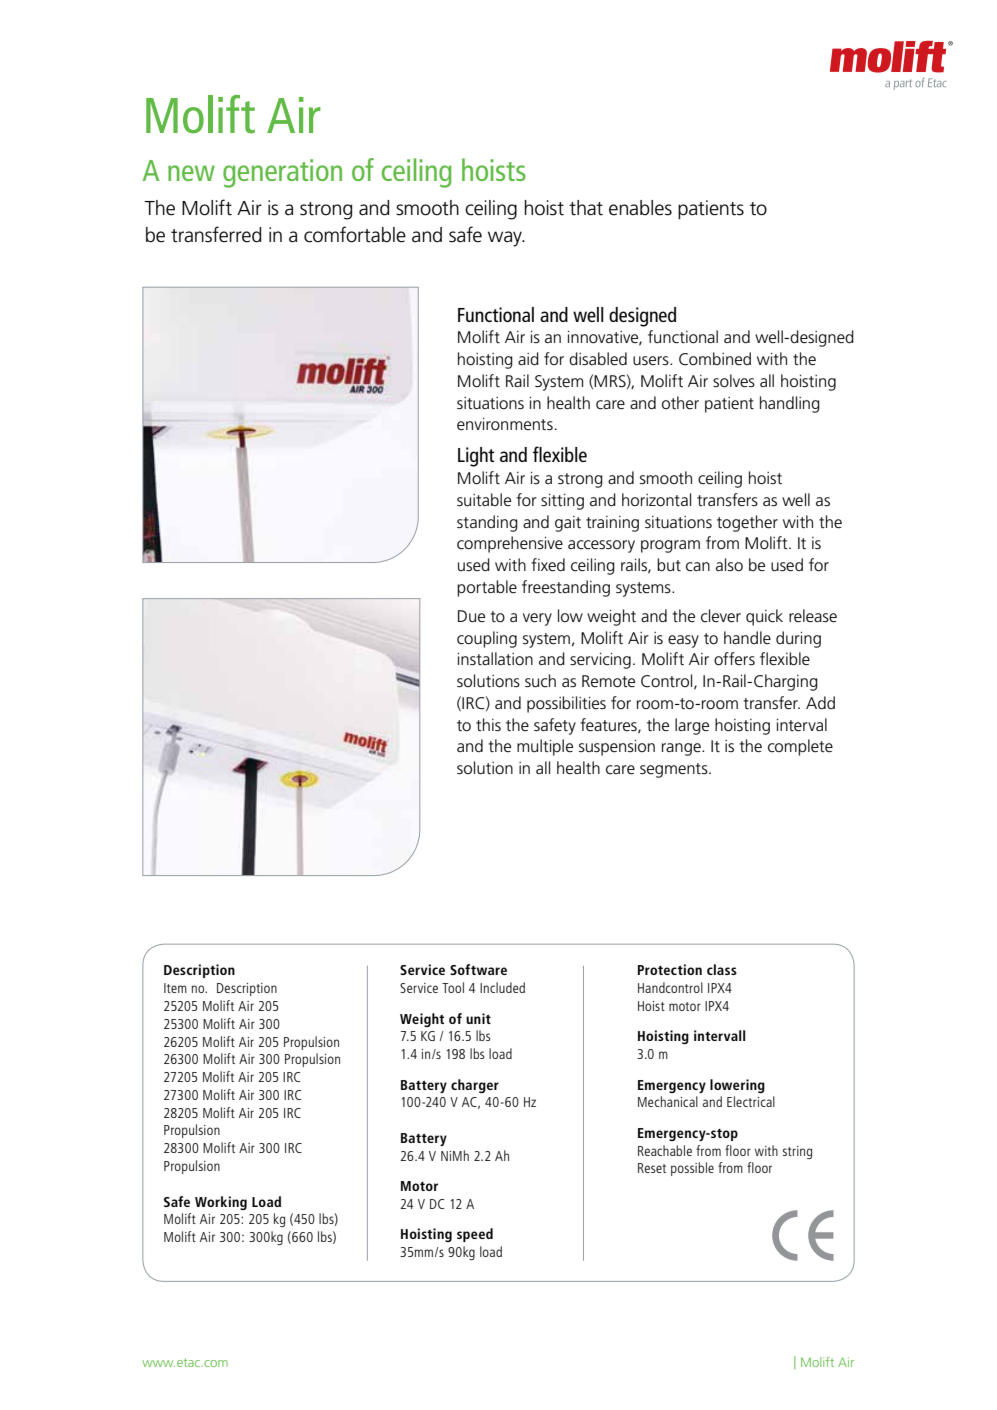 This image has height=1410, width=997. Describe the element at coordinates (221, 1203) in the image. I see `Working` at that location.
